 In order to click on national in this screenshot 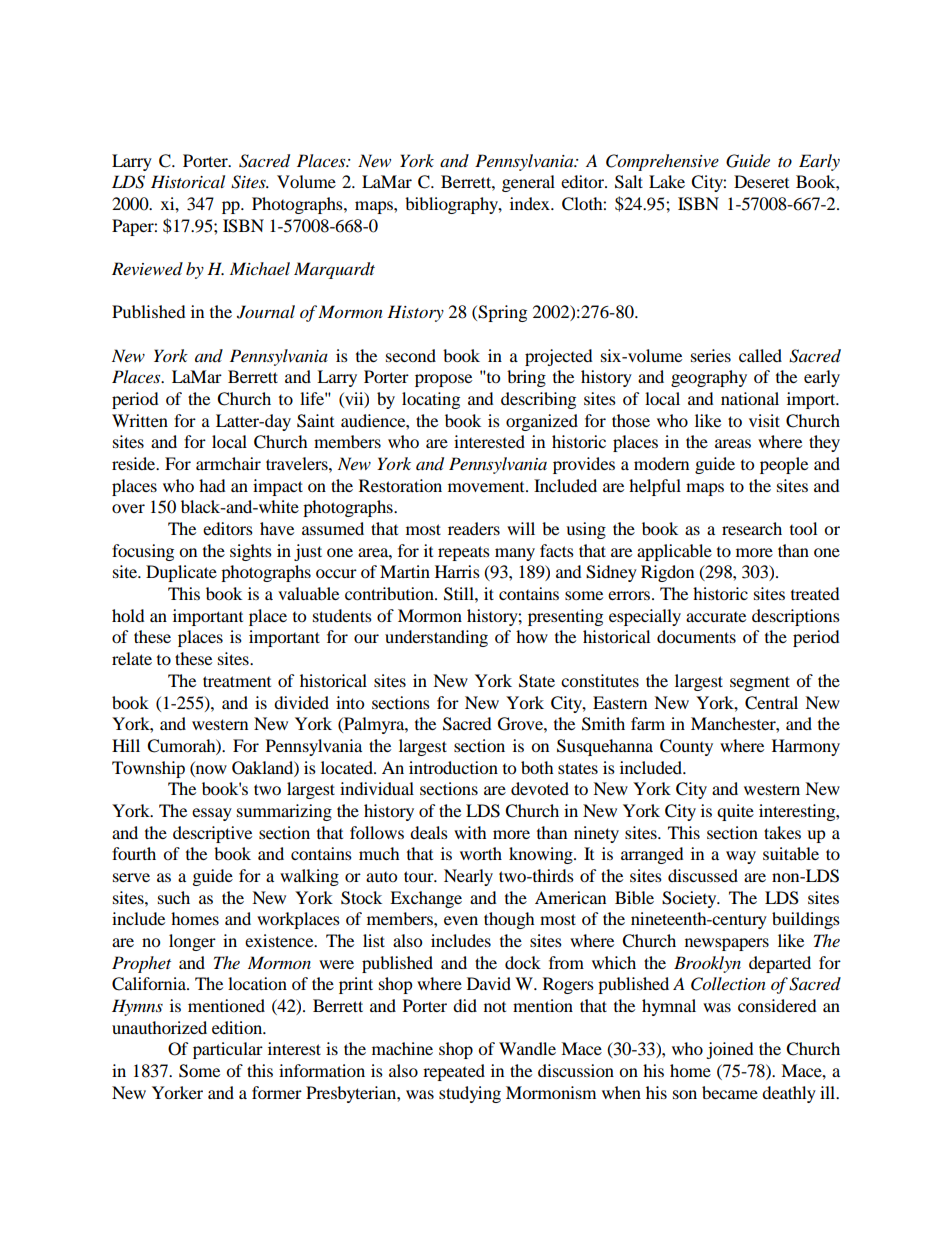, I will do `click(750, 398)`.
